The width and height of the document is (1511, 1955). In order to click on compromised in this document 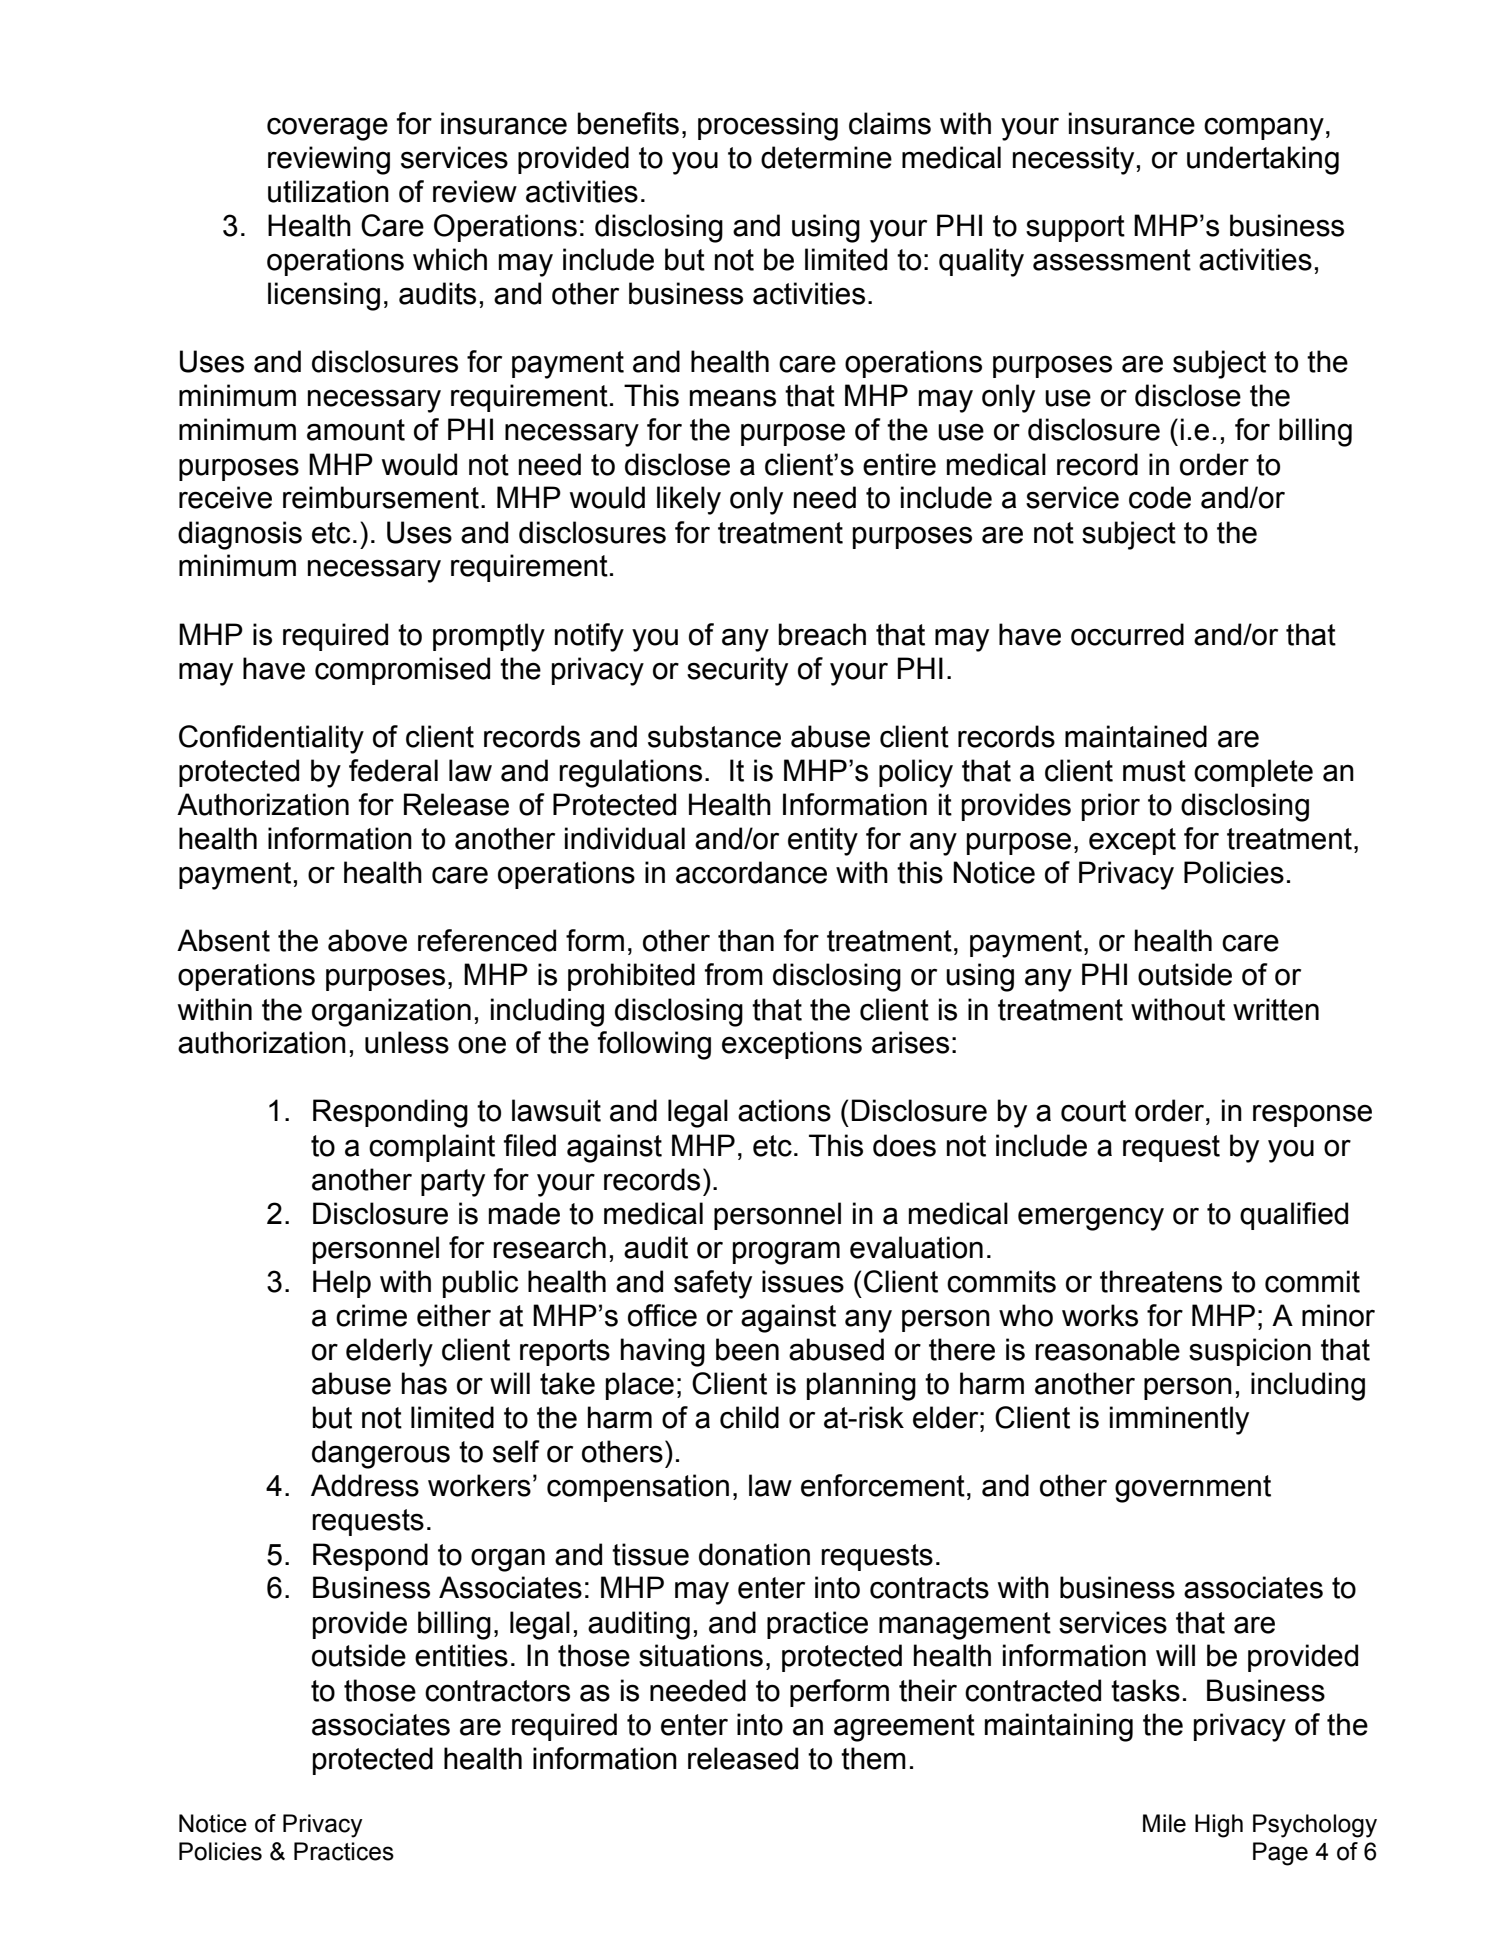, I will do `click(402, 671)`.
